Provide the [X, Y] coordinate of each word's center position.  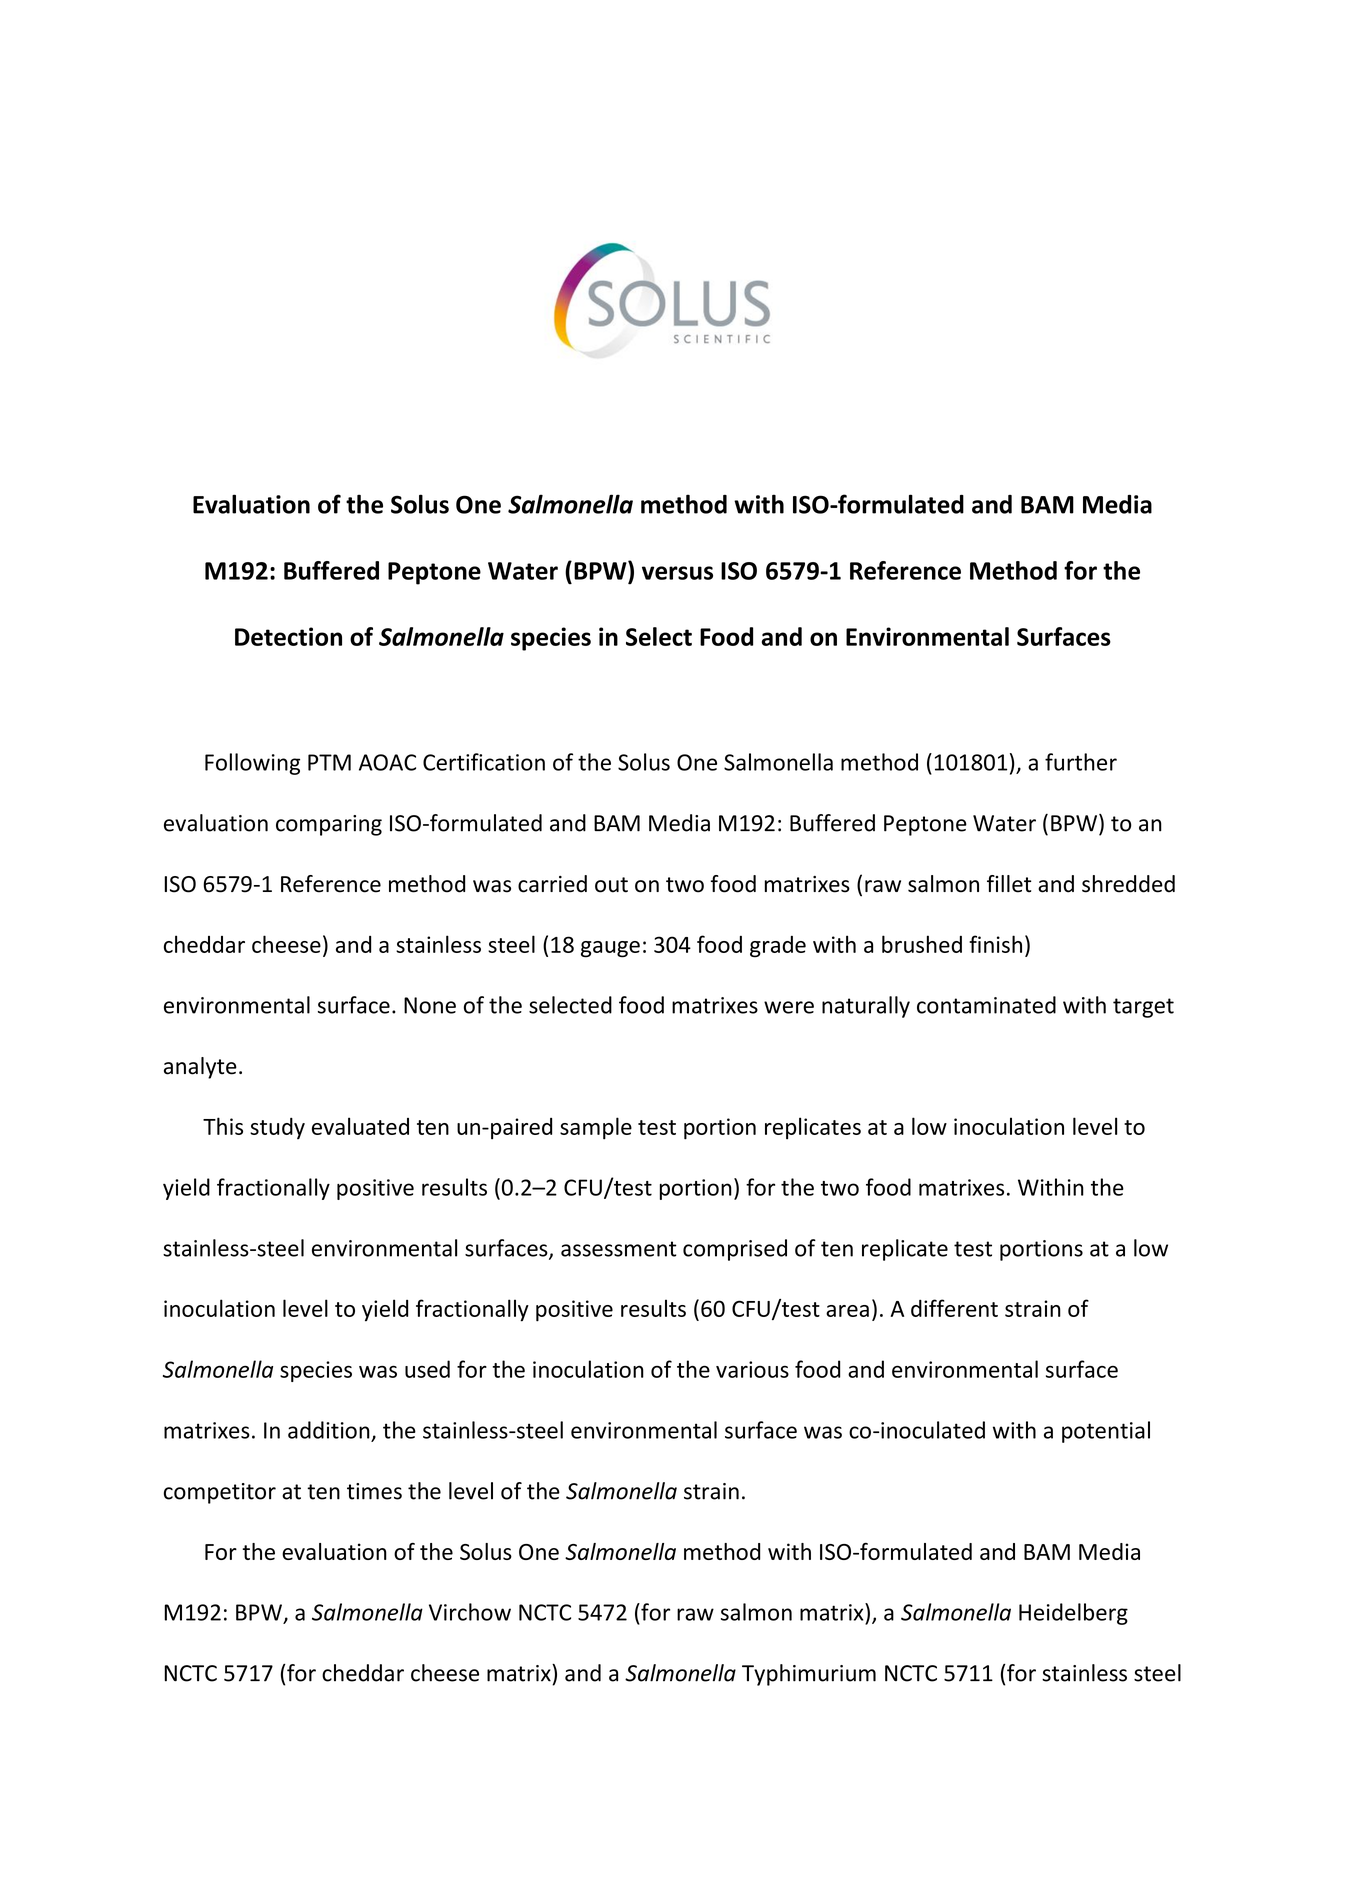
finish [995, 944]
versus [677, 573]
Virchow [470, 1612]
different [954, 1308]
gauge [610, 949]
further [1081, 762]
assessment [619, 1249]
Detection [288, 636]
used [427, 1369]
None [430, 1005]
